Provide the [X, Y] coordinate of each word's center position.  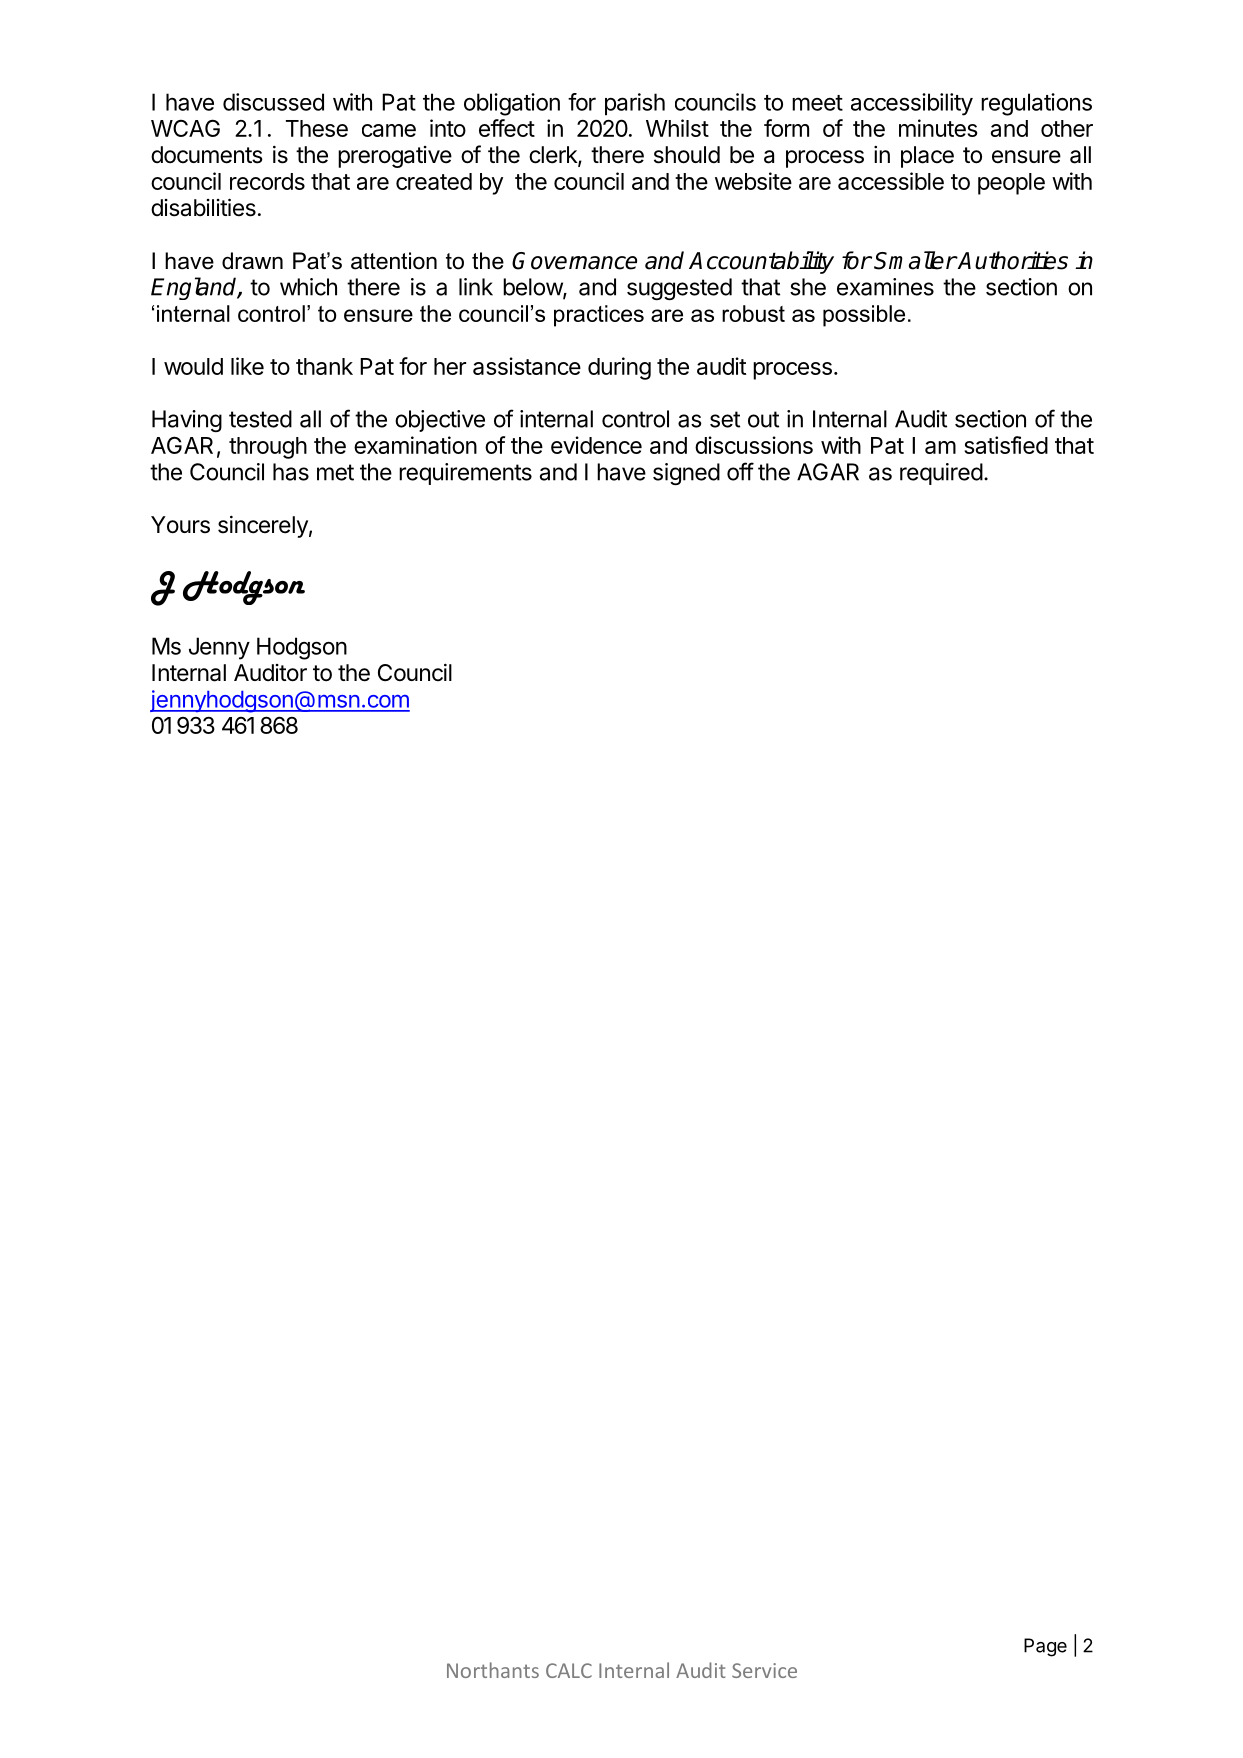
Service [764, 1670]
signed [686, 474]
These [317, 128]
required [941, 474]
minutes [938, 128]
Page [1045, 1647]
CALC [569, 1670]
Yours [180, 525]
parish [635, 104]
